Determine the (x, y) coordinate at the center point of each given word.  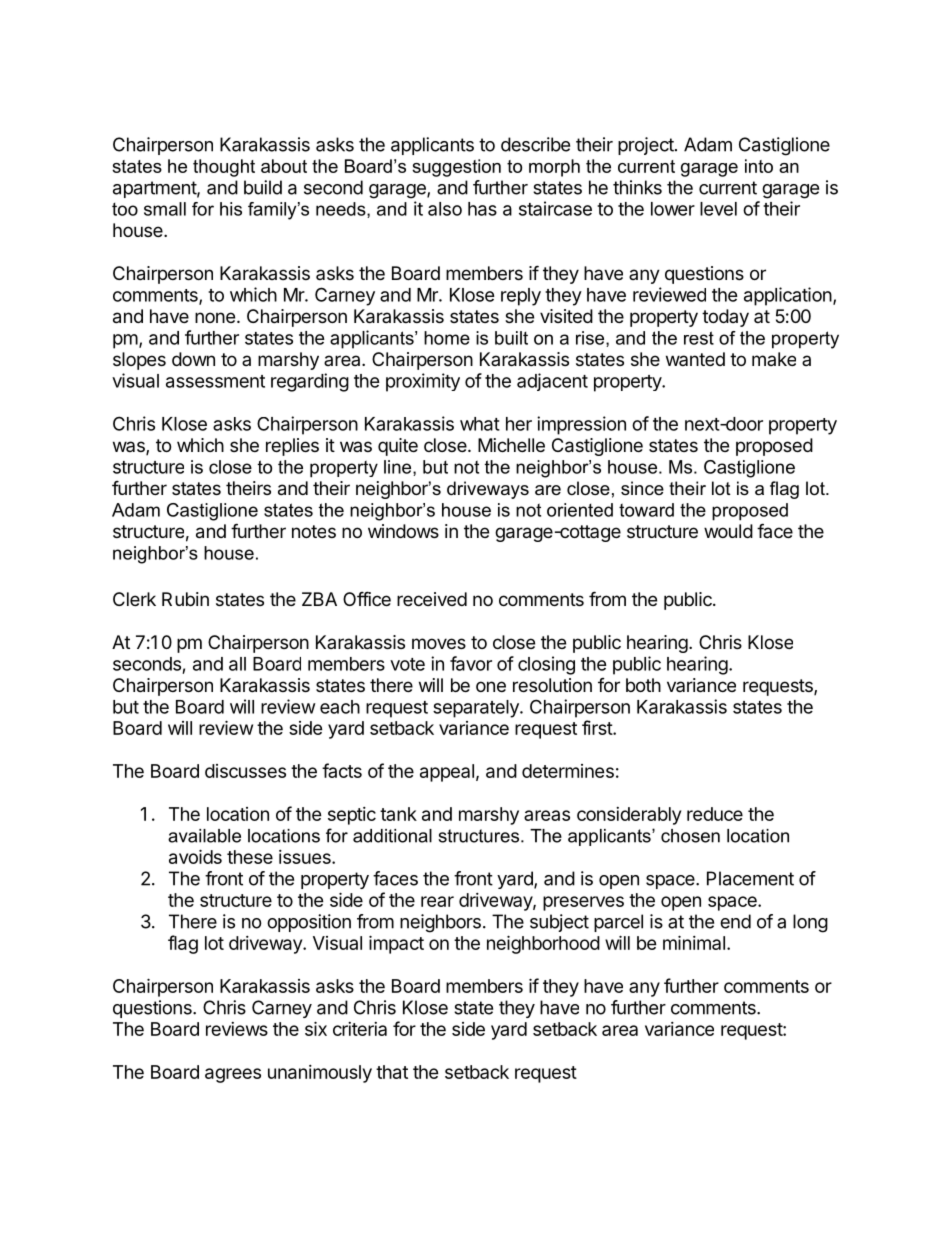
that (392, 1072)
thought (224, 168)
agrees (233, 1075)
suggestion (456, 168)
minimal (694, 942)
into (759, 166)
